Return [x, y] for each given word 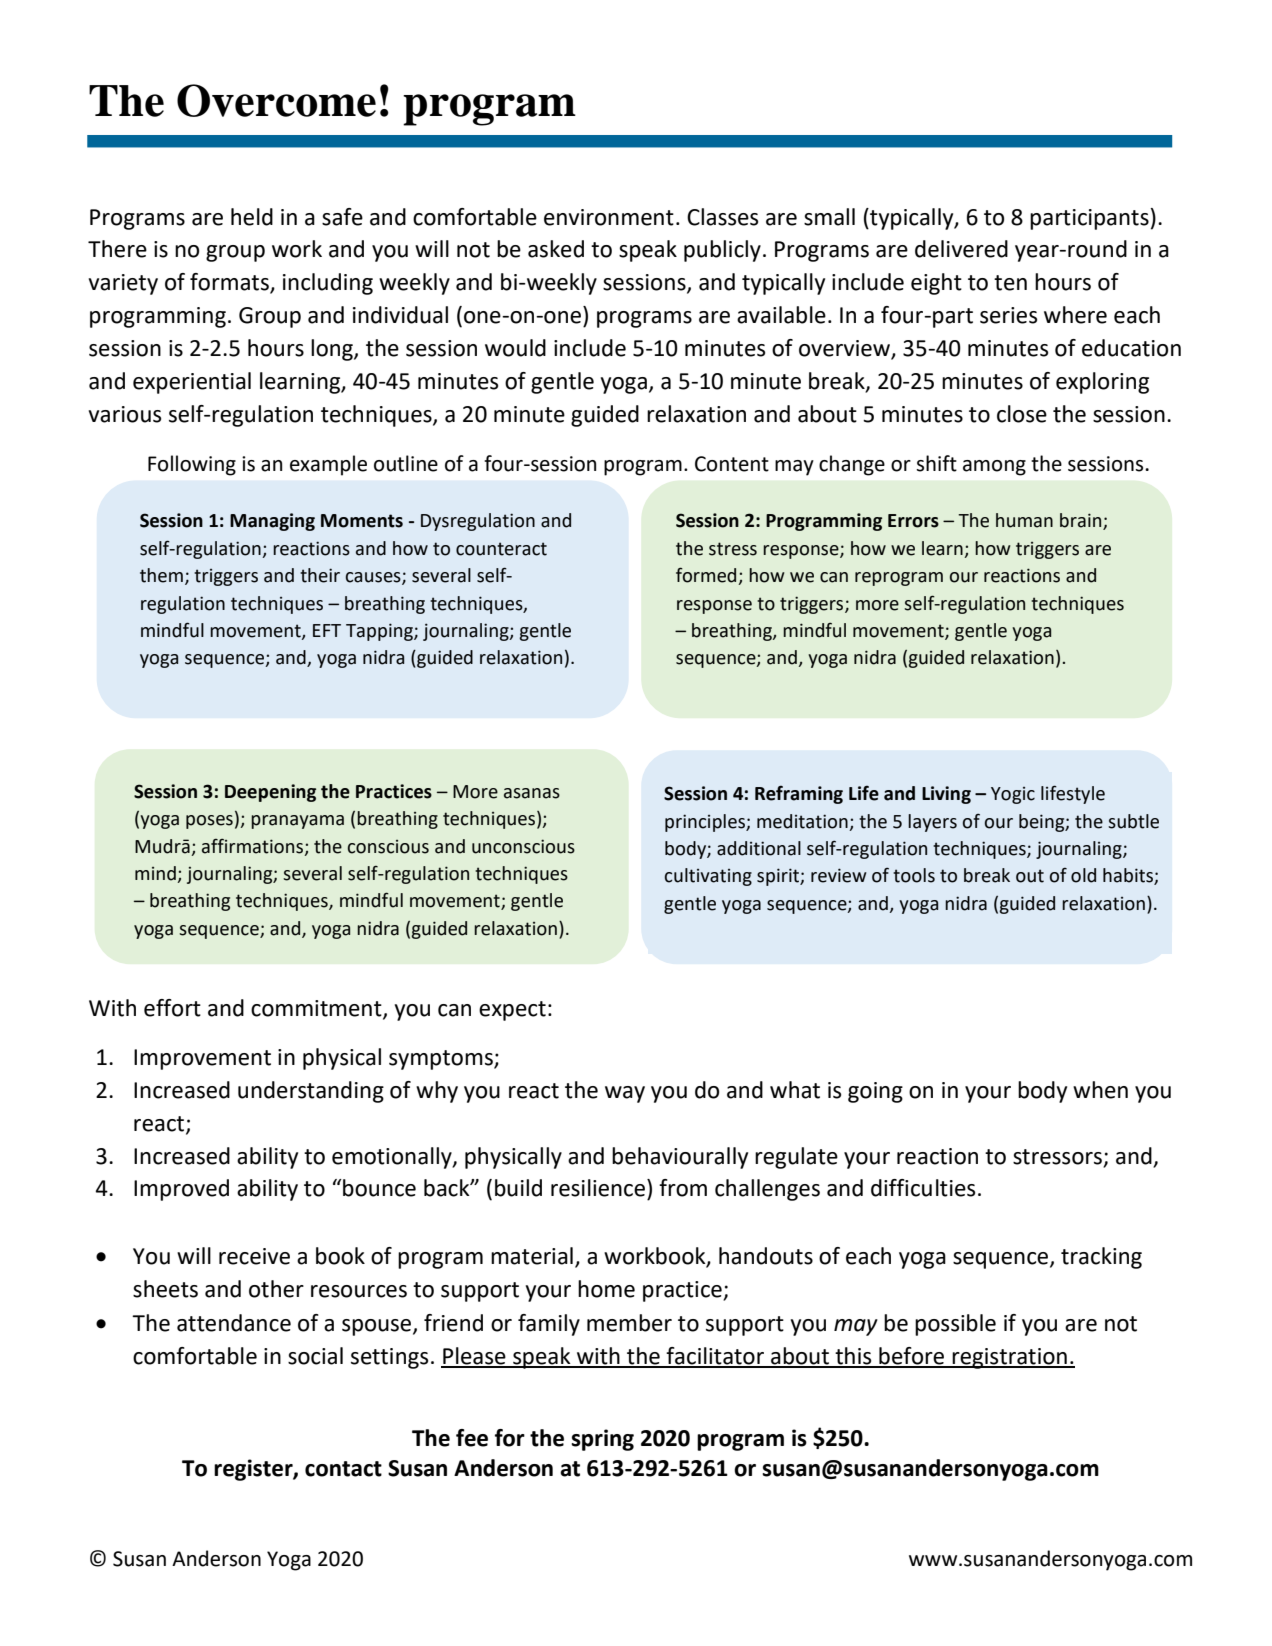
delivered [961, 249]
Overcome [276, 100]
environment [609, 217]
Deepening [270, 793]
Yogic [1013, 795]
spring [602, 1440]
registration [1010, 1358]
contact [343, 1469]
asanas [532, 793]
